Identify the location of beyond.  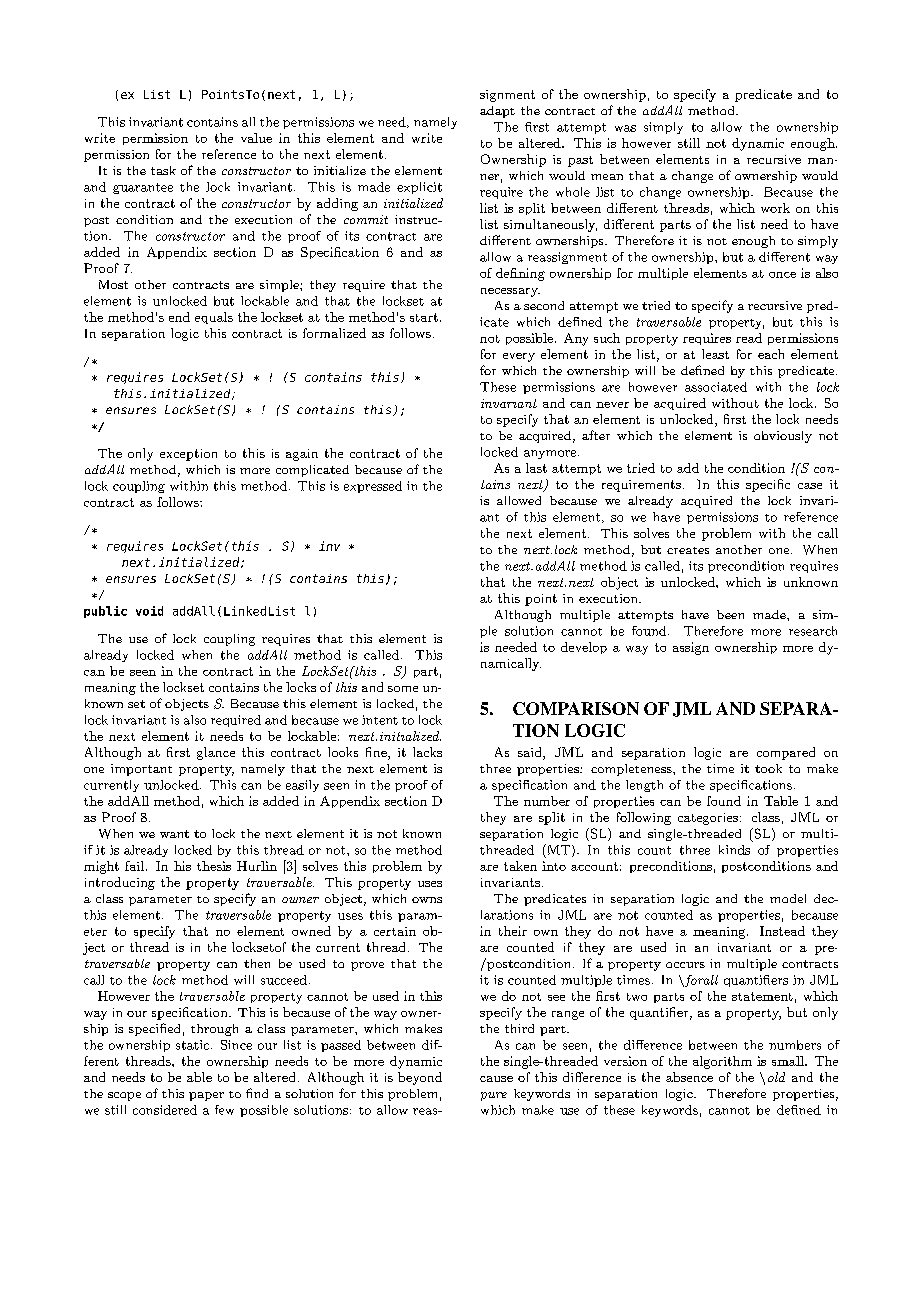
(420, 1078).
